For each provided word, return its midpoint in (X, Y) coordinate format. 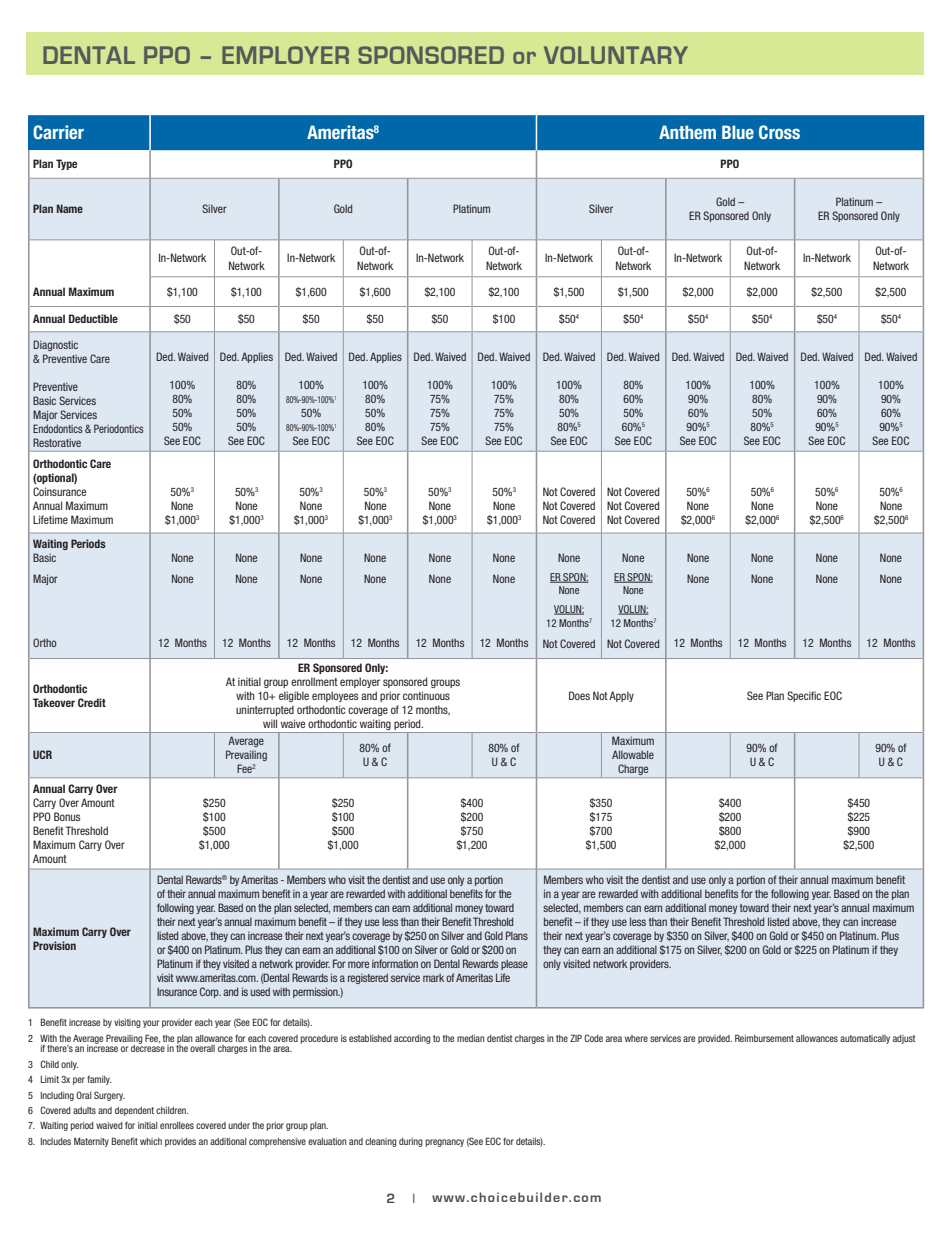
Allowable (633, 754)
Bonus (67, 816)
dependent (134, 1111)
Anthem (687, 132)
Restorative (57, 442)
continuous (426, 695)
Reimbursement (764, 1038)
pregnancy (444, 1143)
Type (66, 164)
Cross (779, 132)
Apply (621, 696)
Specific (804, 696)
